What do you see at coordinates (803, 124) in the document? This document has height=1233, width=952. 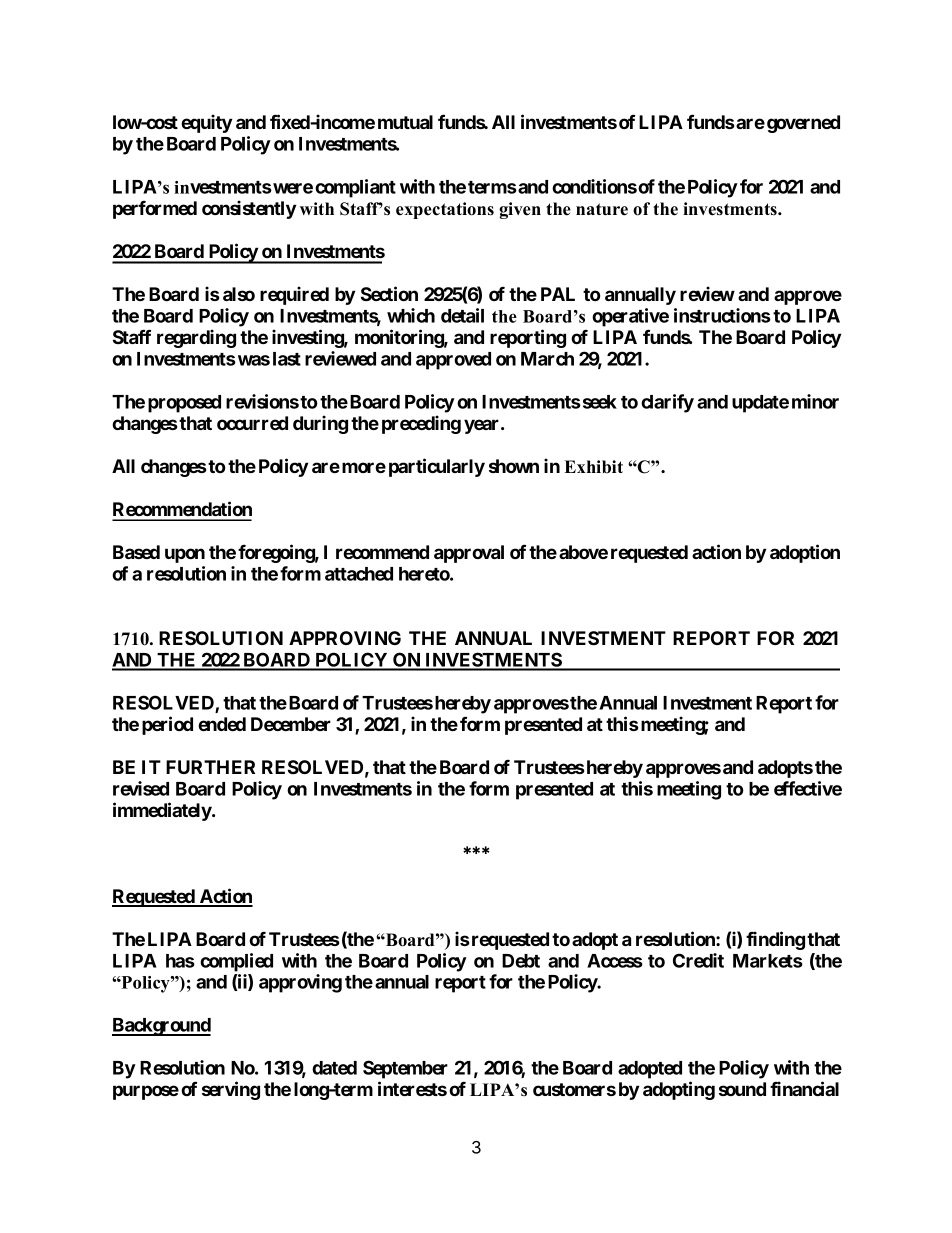 I see `governed` at bounding box center [803, 124].
